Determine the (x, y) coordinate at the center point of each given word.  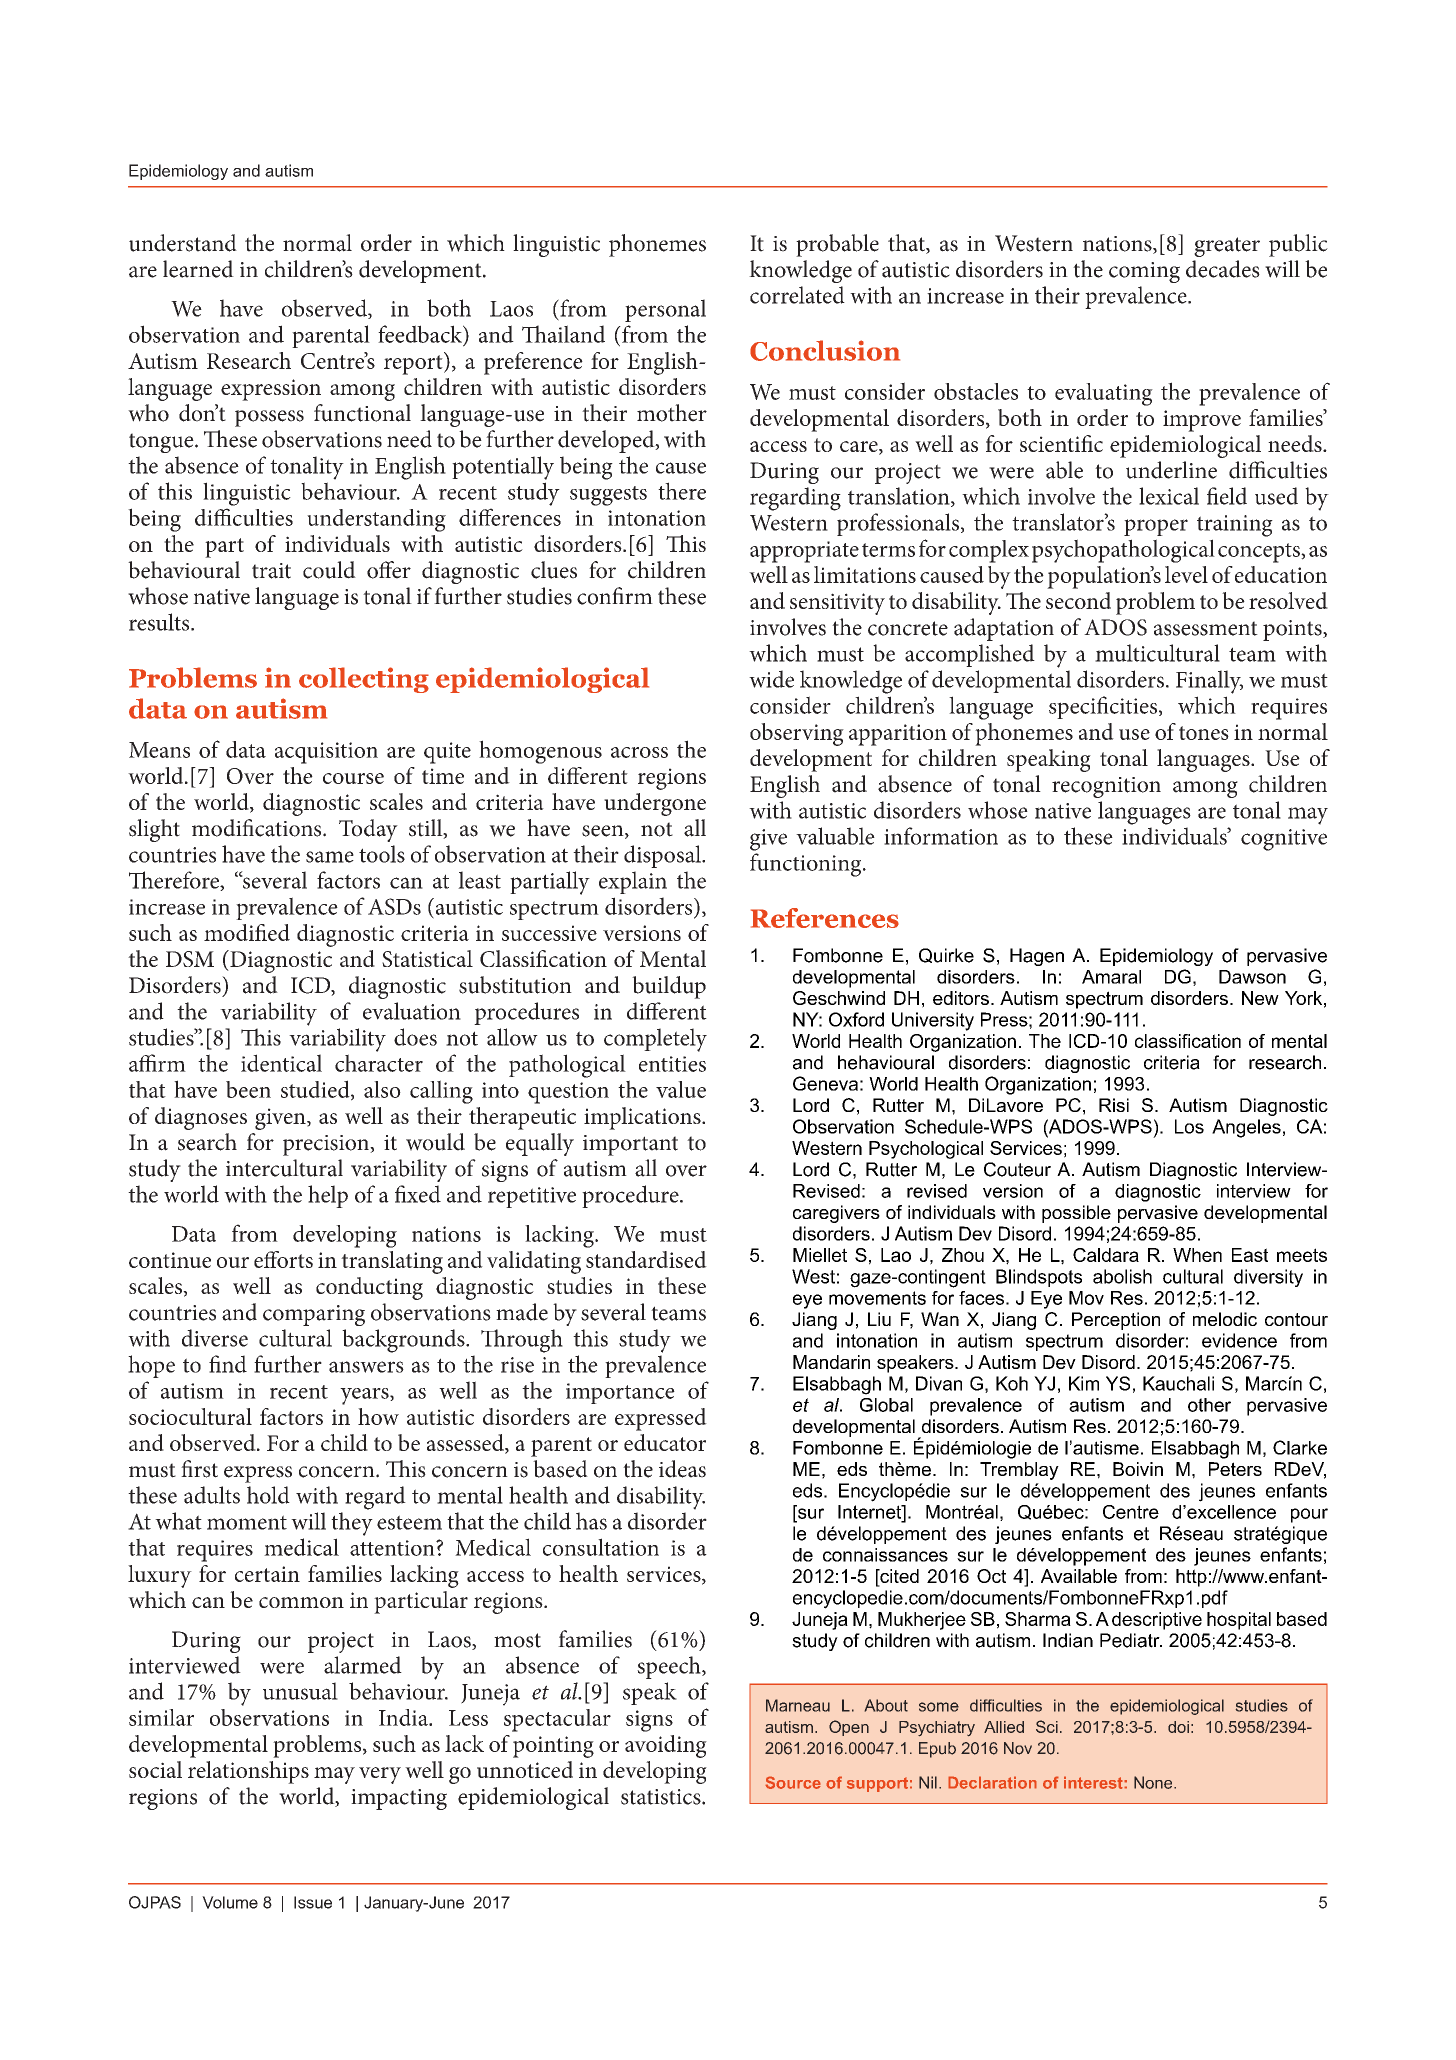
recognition (1106, 787)
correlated (797, 295)
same (330, 857)
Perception (1116, 1321)
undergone (655, 804)
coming (1144, 272)
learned (198, 269)
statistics (662, 1797)
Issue (313, 1902)
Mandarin (831, 1362)
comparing (314, 1315)
